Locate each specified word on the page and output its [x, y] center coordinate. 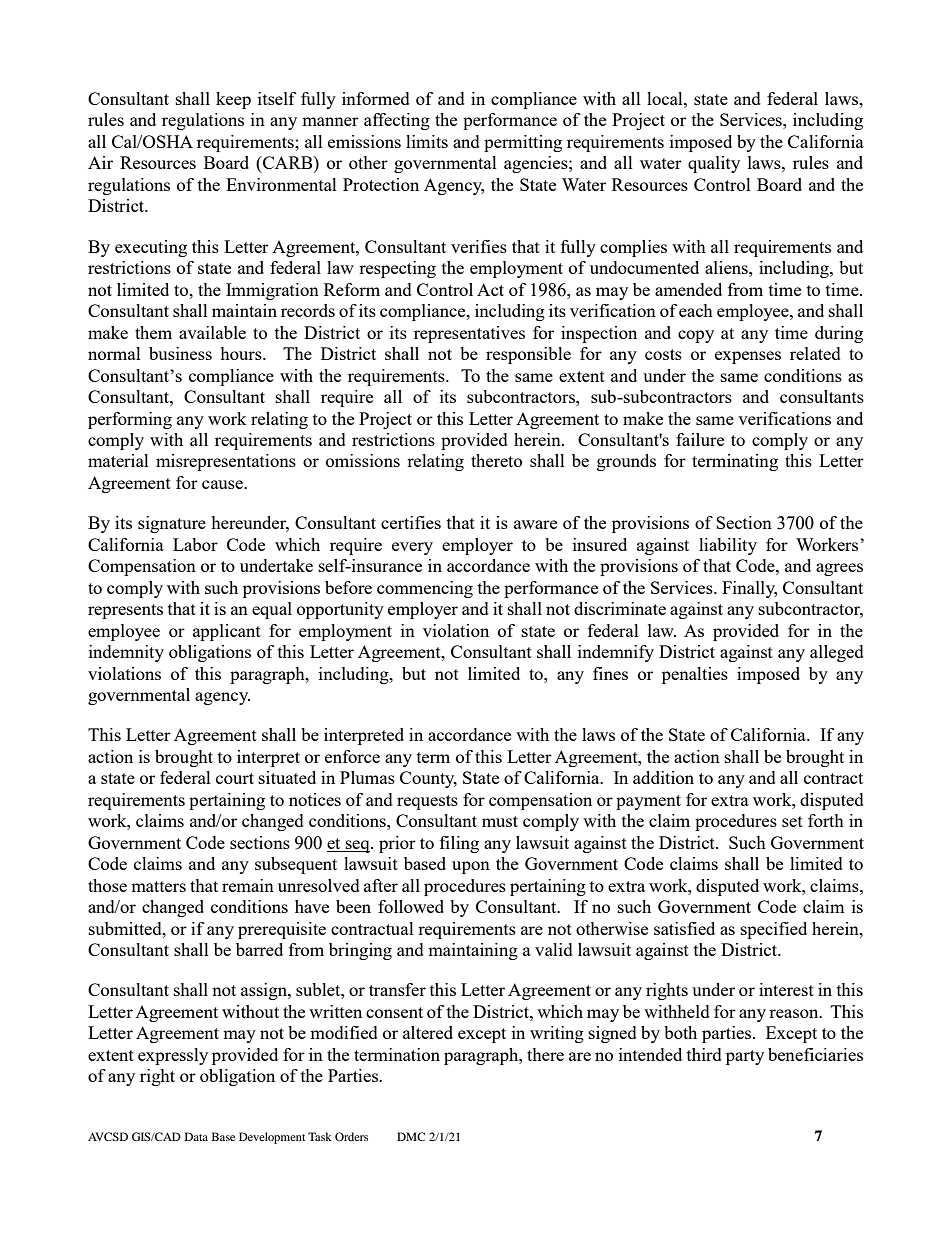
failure [700, 439]
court [235, 778]
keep [233, 100]
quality [714, 164]
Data [196, 1136]
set [792, 821]
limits [427, 141]
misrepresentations [226, 462]
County [428, 779]
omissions [363, 460]
